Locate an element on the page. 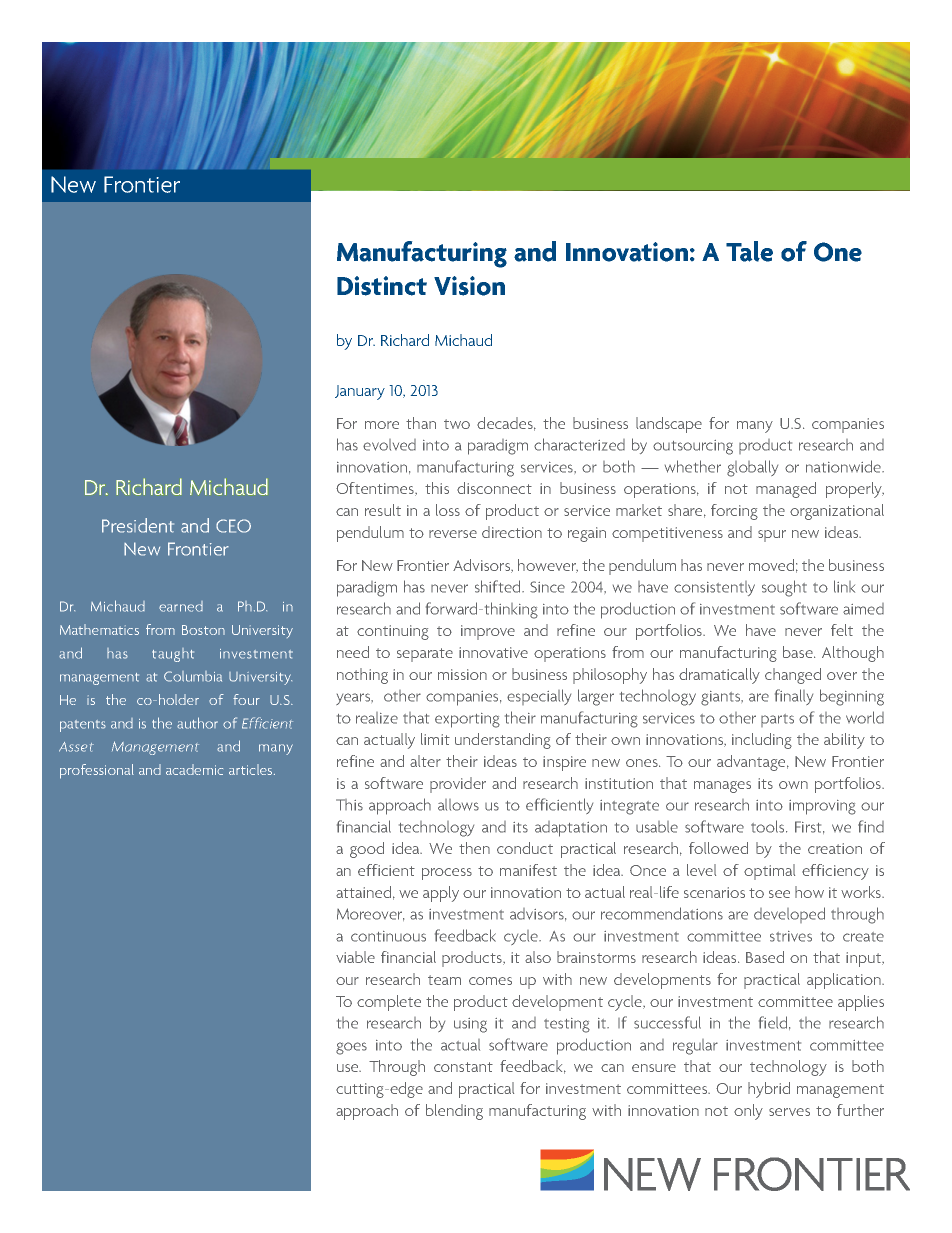  Distinct is located at coordinates (382, 286).
